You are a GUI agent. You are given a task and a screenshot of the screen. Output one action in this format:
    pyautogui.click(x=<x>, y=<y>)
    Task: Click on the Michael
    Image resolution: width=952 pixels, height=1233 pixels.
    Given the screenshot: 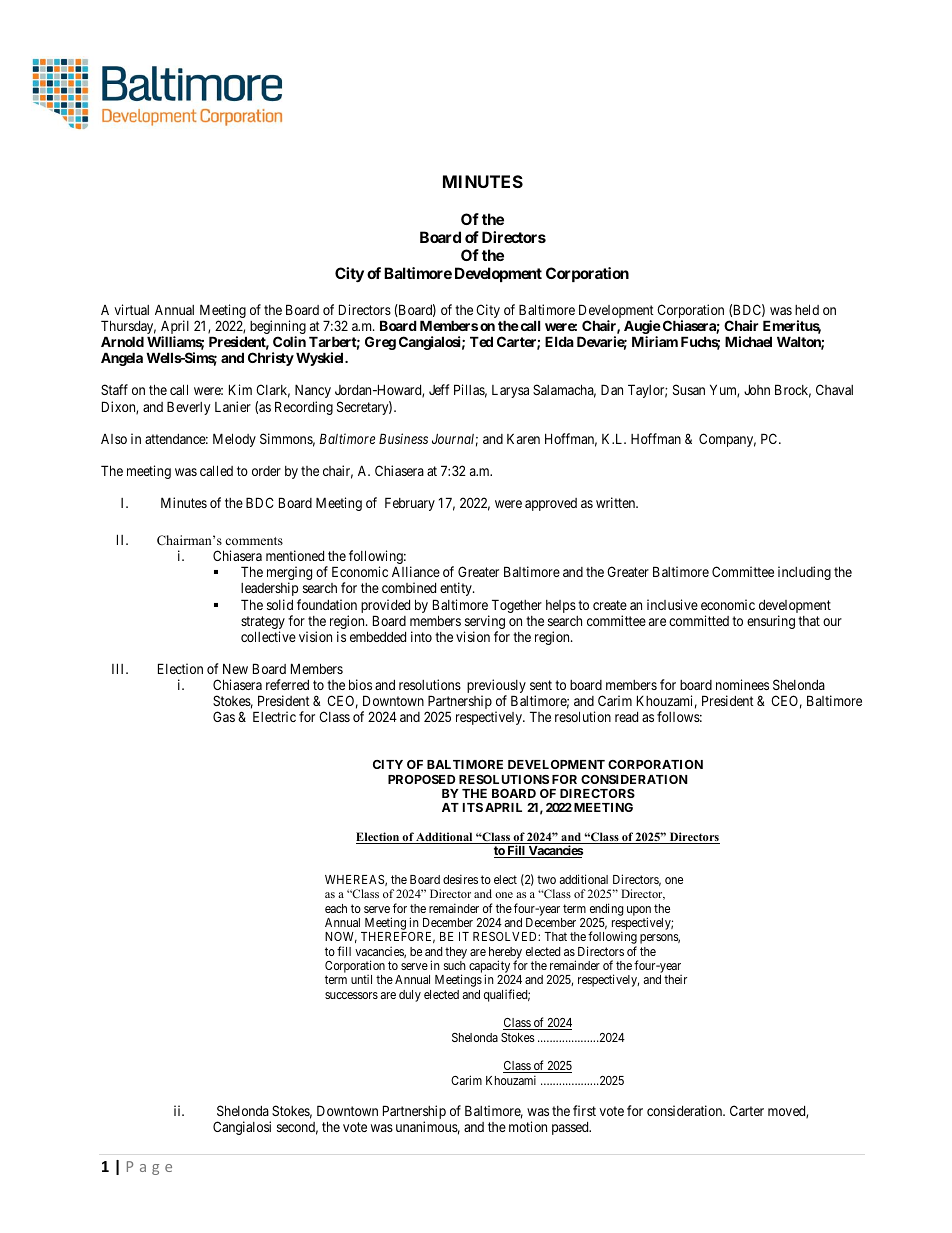 What is the action you would take?
    pyautogui.click(x=748, y=341)
